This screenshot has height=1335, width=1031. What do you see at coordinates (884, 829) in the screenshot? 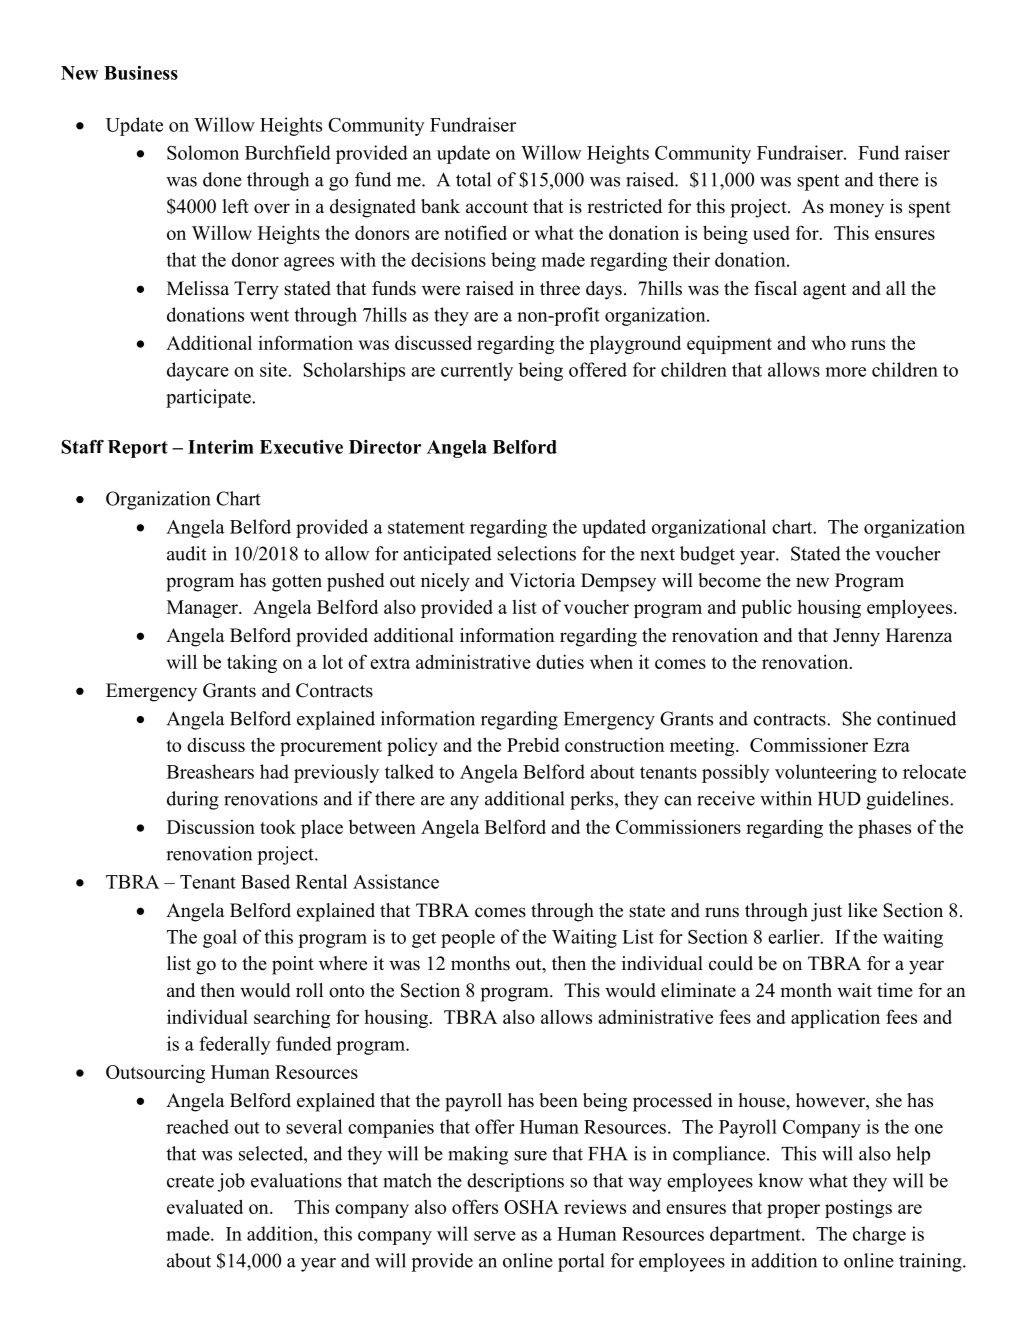
I see `phases` at bounding box center [884, 829].
